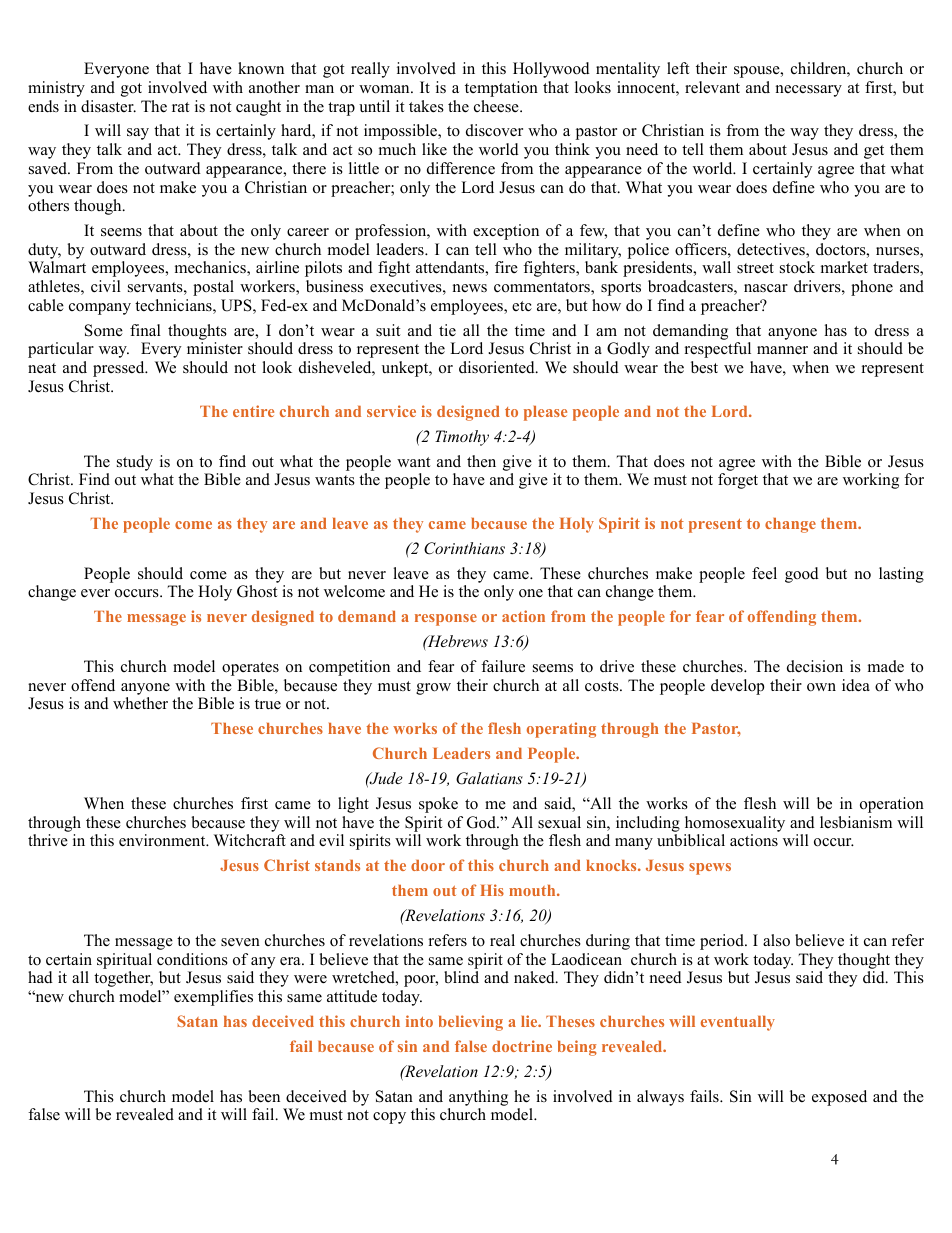 Image resolution: width=952 pixels, height=1233 pixels. Describe the element at coordinates (856, 822) in the screenshot. I see `lesbianism` at that location.
